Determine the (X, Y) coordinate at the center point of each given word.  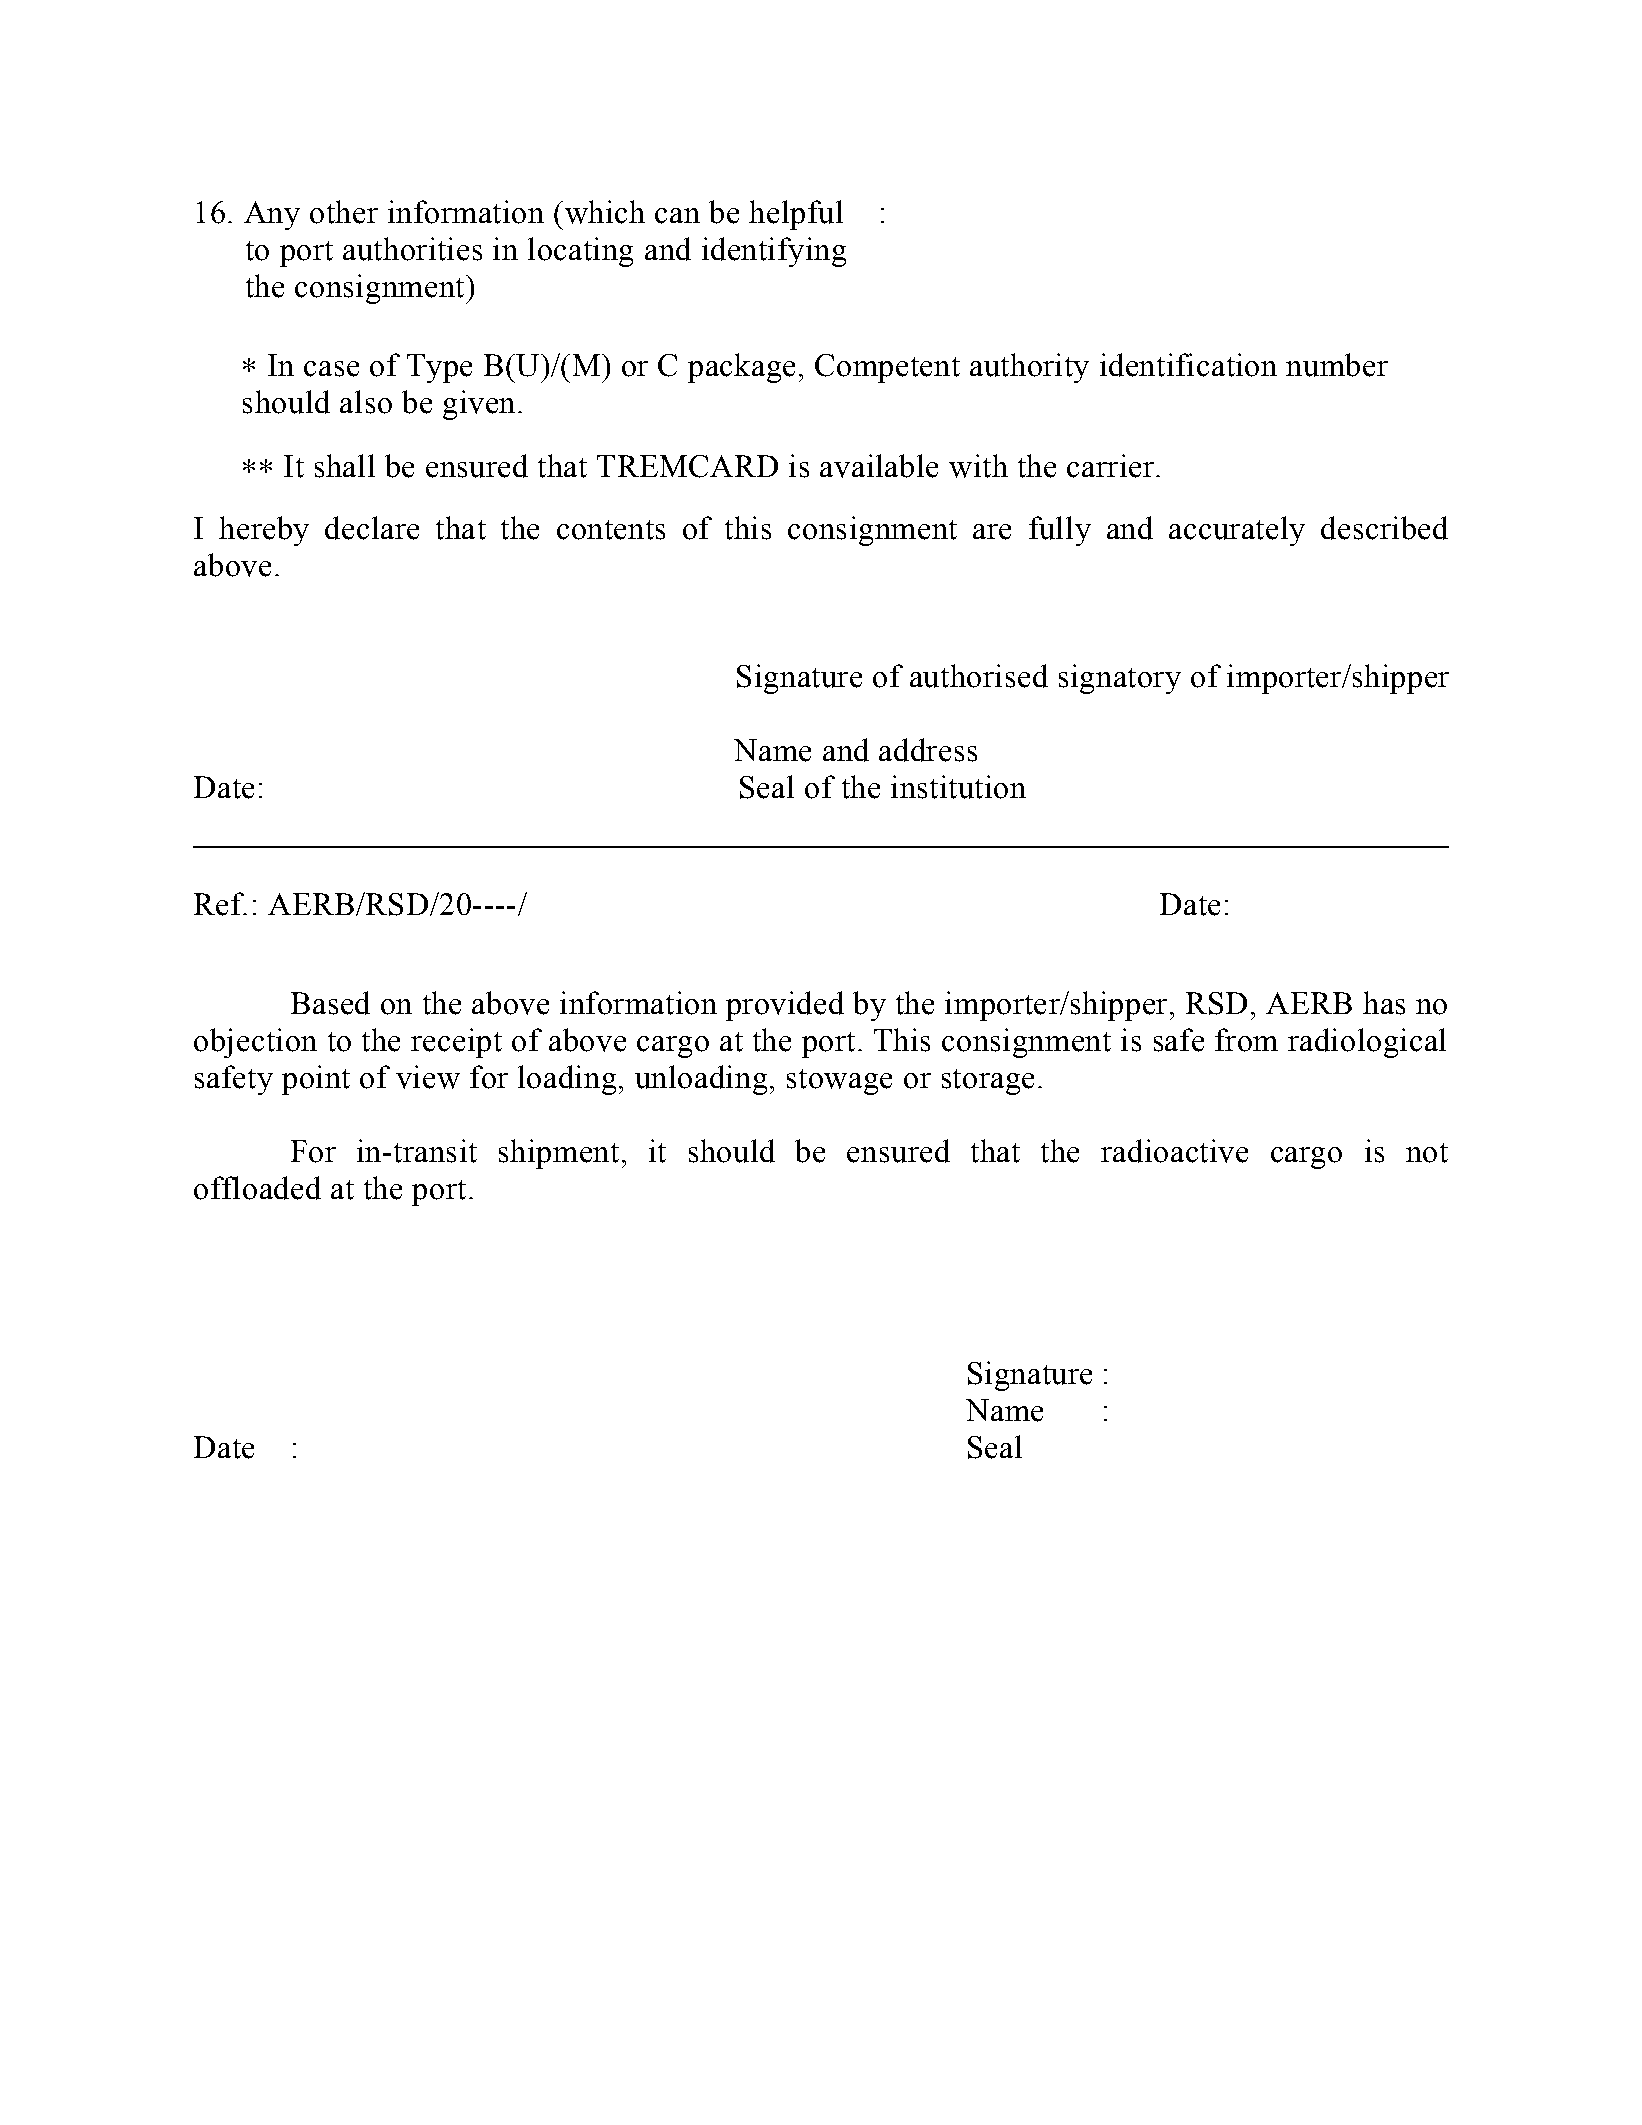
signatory (1120, 679)
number (1337, 365)
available (879, 466)
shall (345, 466)
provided (785, 1006)
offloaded (257, 1188)
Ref (220, 904)
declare (372, 528)
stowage (839, 1082)
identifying (774, 252)
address (928, 750)
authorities (412, 249)
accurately (1237, 531)
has (1384, 1003)
